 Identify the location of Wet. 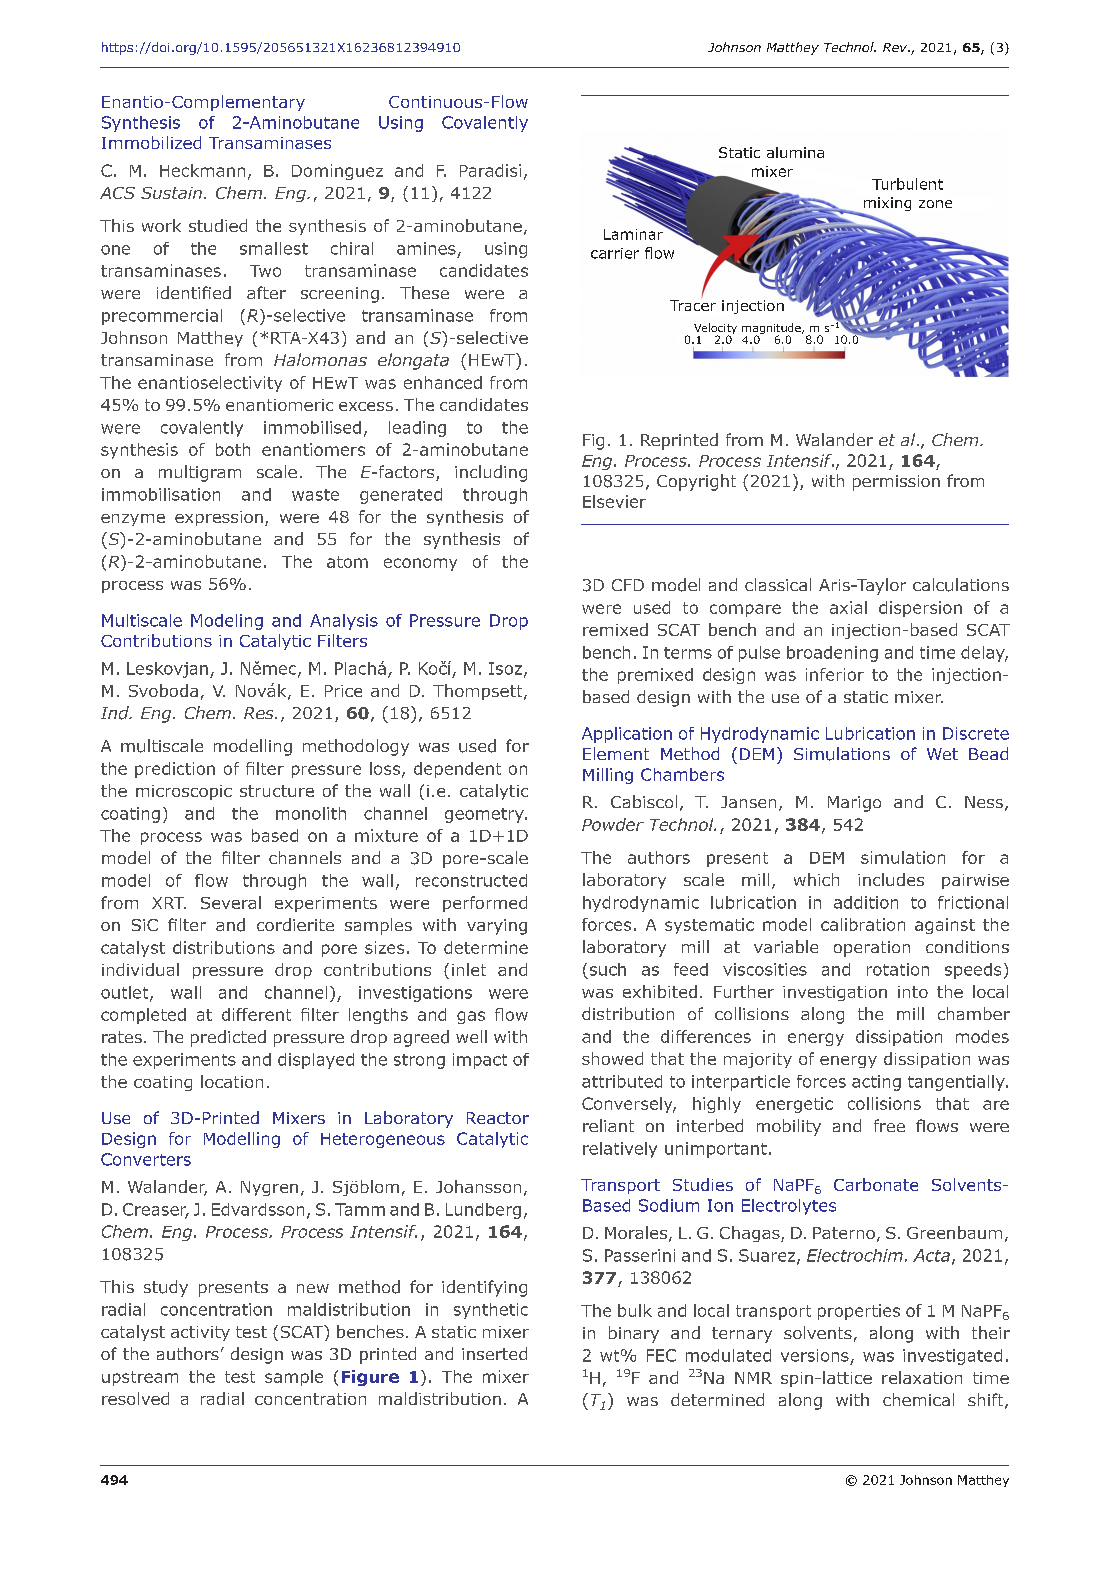
(942, 754).
